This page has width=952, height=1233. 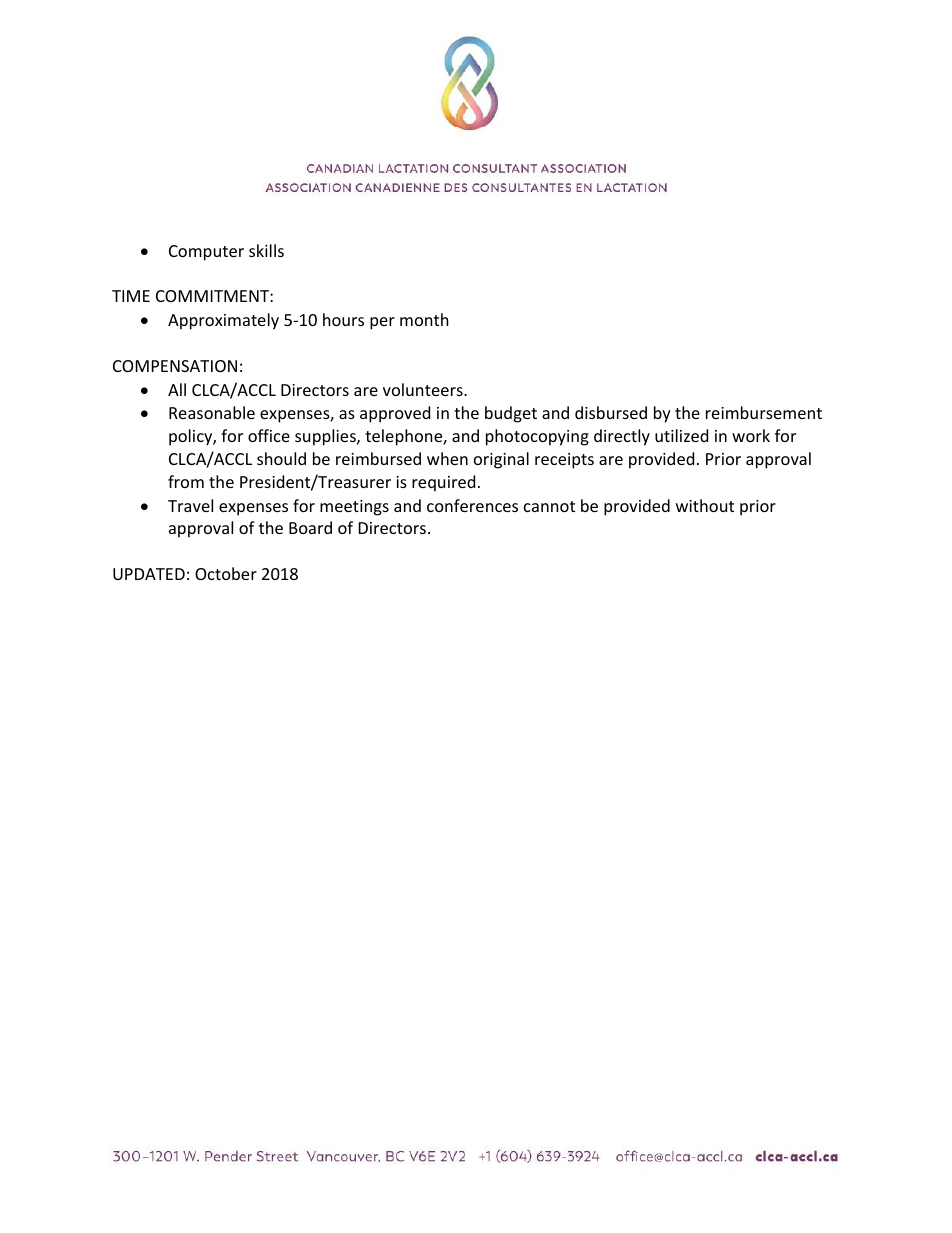 What do you see at coordinates (206, 253) in the page?
I see `Computer` at bounding box center [206, 253].
